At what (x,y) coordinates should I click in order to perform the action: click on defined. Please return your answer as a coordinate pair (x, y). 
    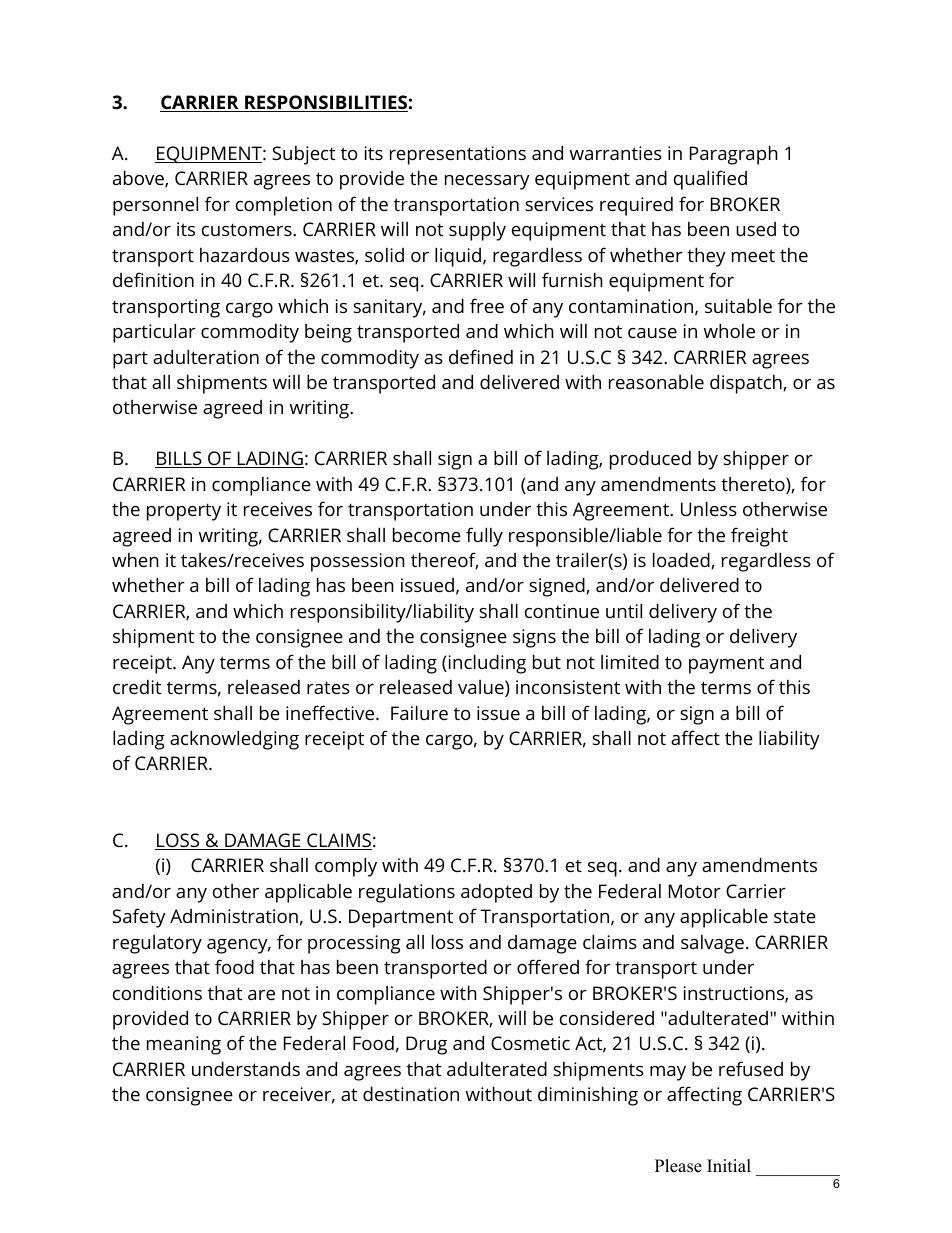
    Looking at the image, I should click on (481, 356).
